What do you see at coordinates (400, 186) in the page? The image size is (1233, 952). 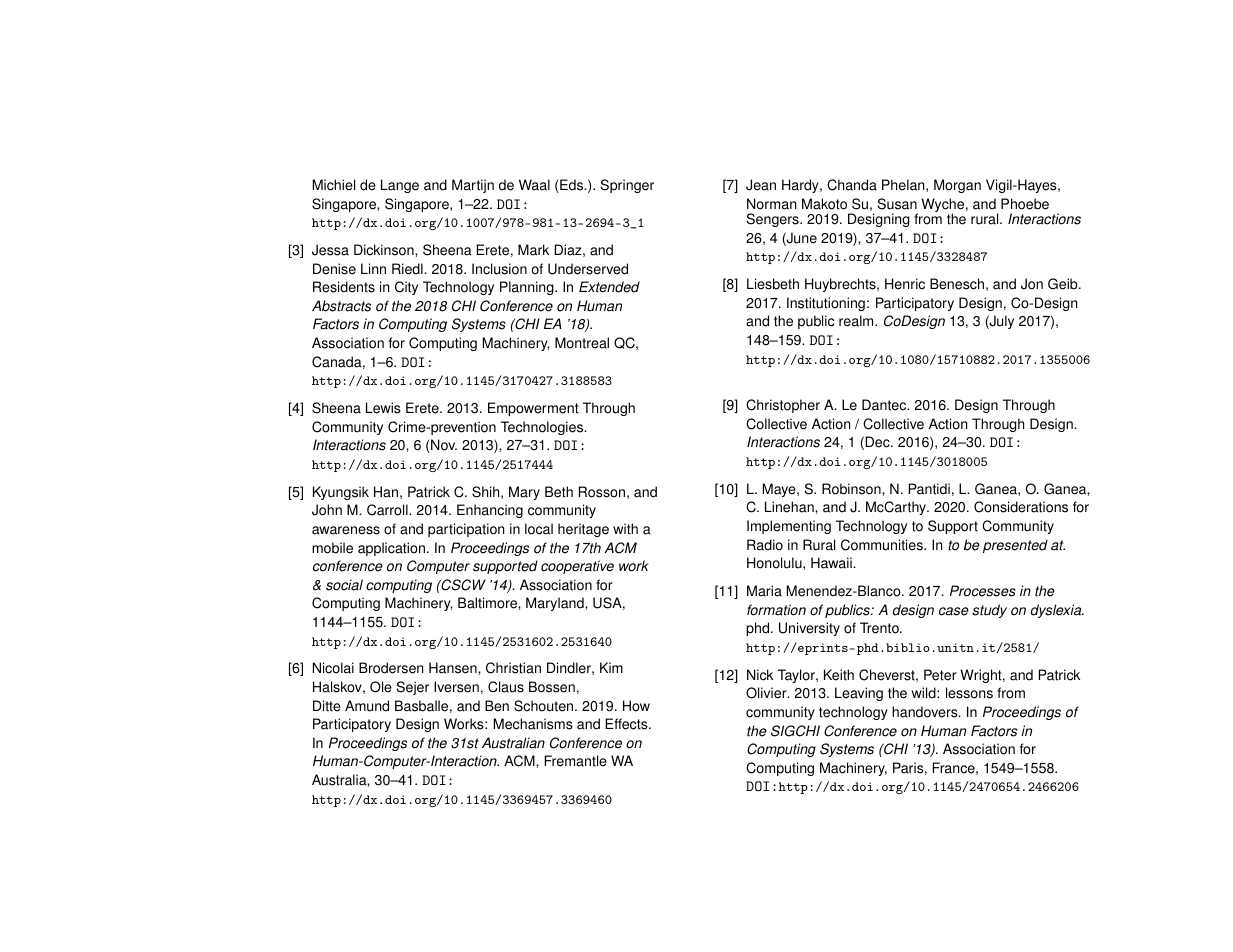 I see `Lange` at bounding box center [400, 186].
